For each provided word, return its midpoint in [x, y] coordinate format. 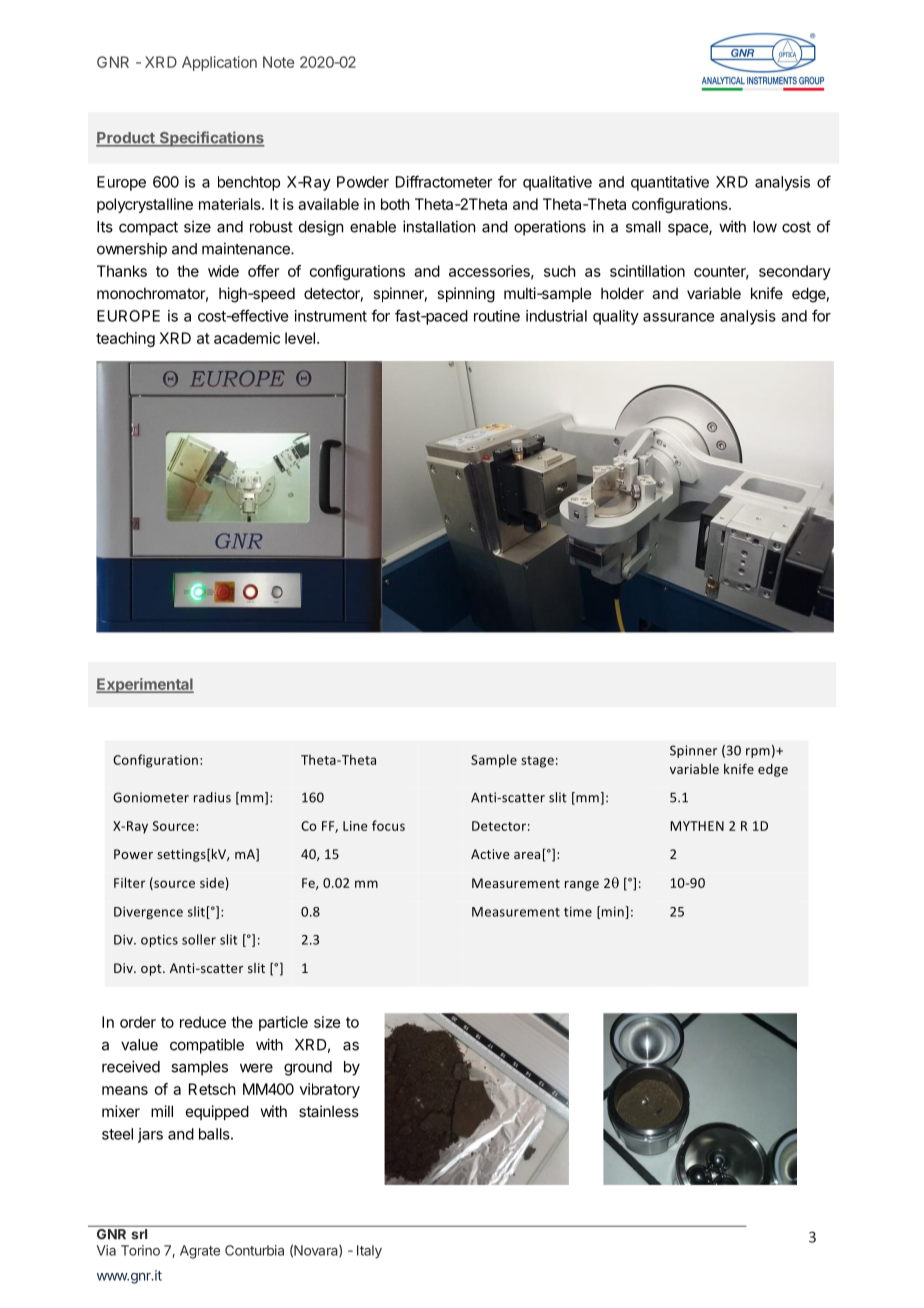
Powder [363, 182]
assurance [678, 317]
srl [139, 1234]
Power [133, 854]
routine [497, 316]
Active [490, 854]
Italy [369, 1252]
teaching [125, 339]
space [689, 229]
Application [219, 63]
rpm [758, 753]
